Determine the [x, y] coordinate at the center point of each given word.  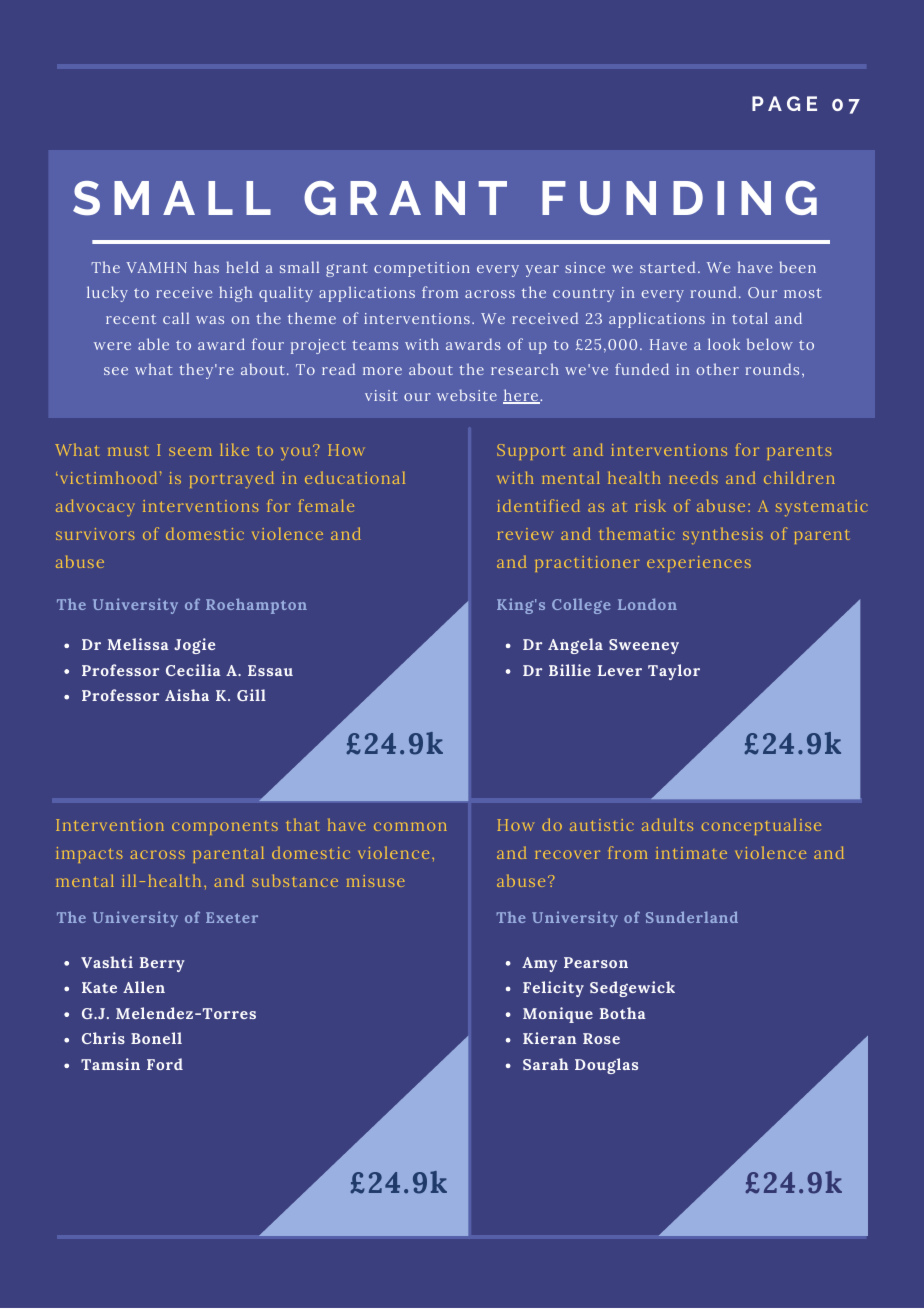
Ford [165, 1064]
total [750, 318]
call [176, 318]
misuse [376, 881]
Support [531, 452]
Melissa [138, 644]
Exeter [232, 917]
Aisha [187, 695]
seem [190, 451]
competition [422, 269]
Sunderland [692, 917]
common [410, 826]
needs [693, 477]
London [647, 604]
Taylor [674, 672]
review [525, 534]
